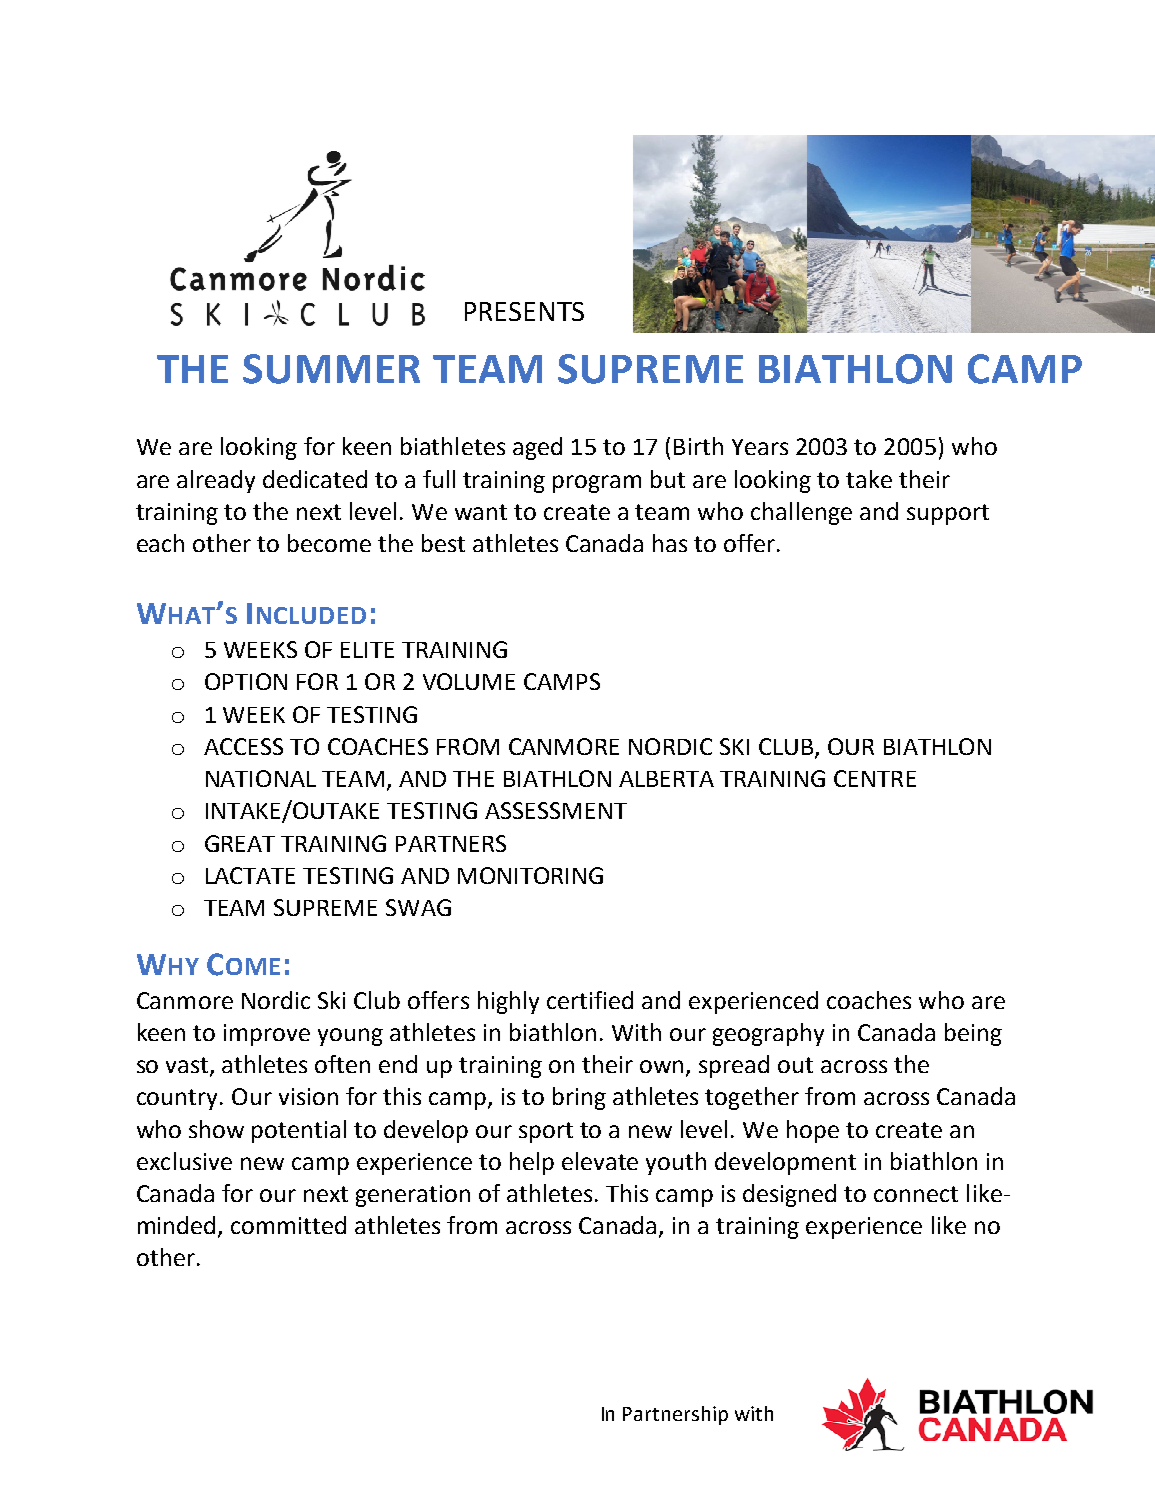  I want to click on connect, so click(916, 1194).
